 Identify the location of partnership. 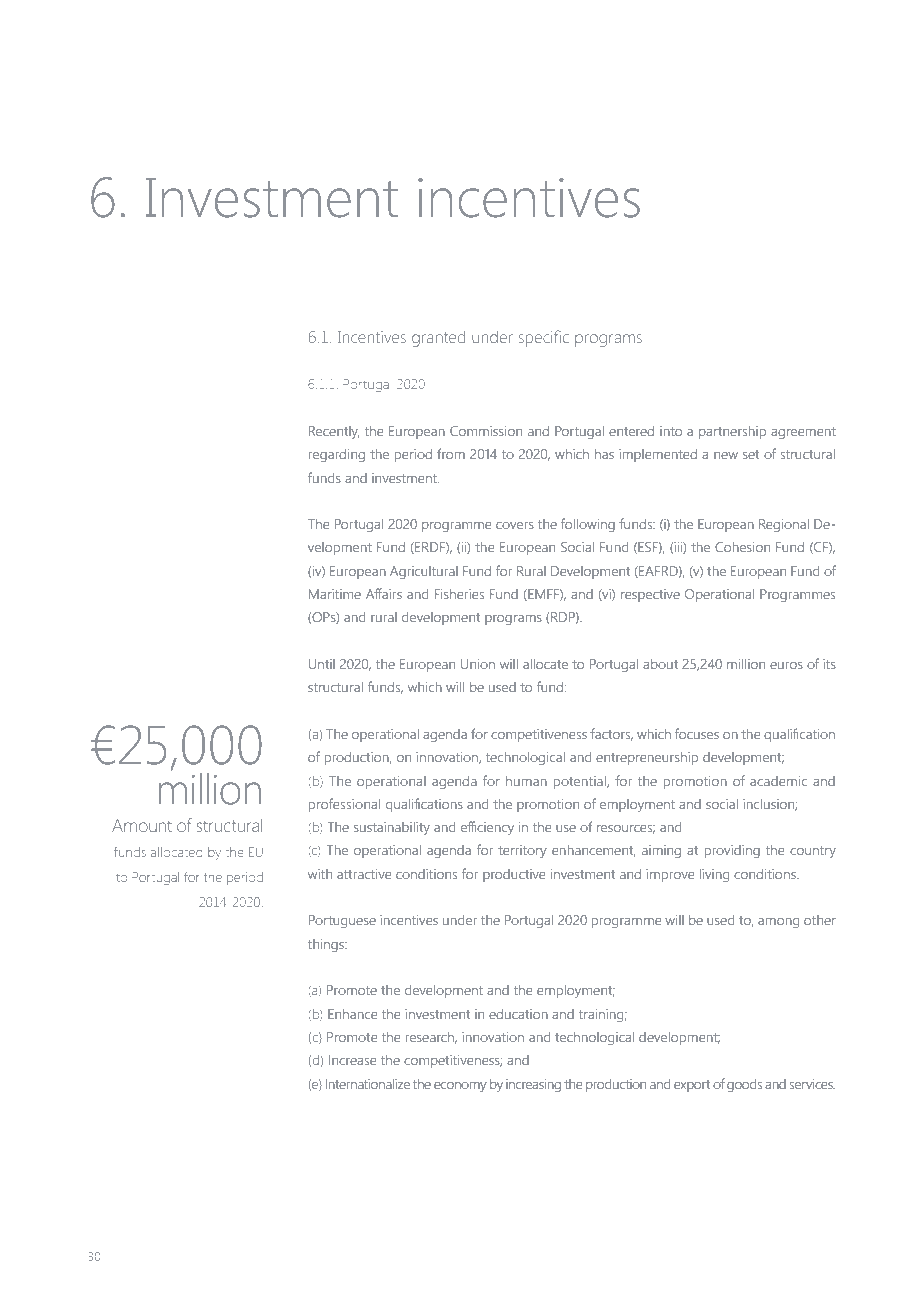
(732, 432).
